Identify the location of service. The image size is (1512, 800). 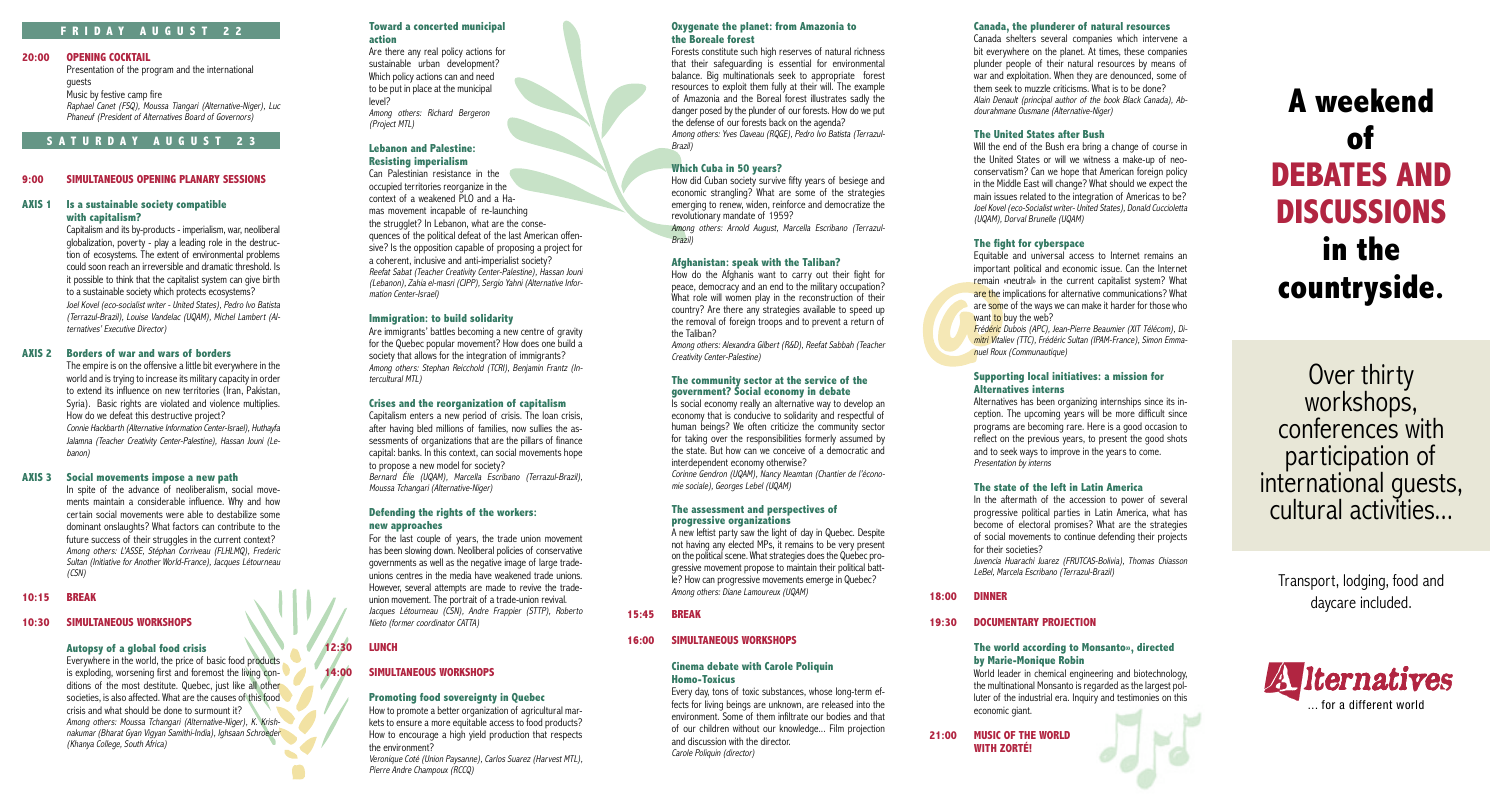
(821, 380).
